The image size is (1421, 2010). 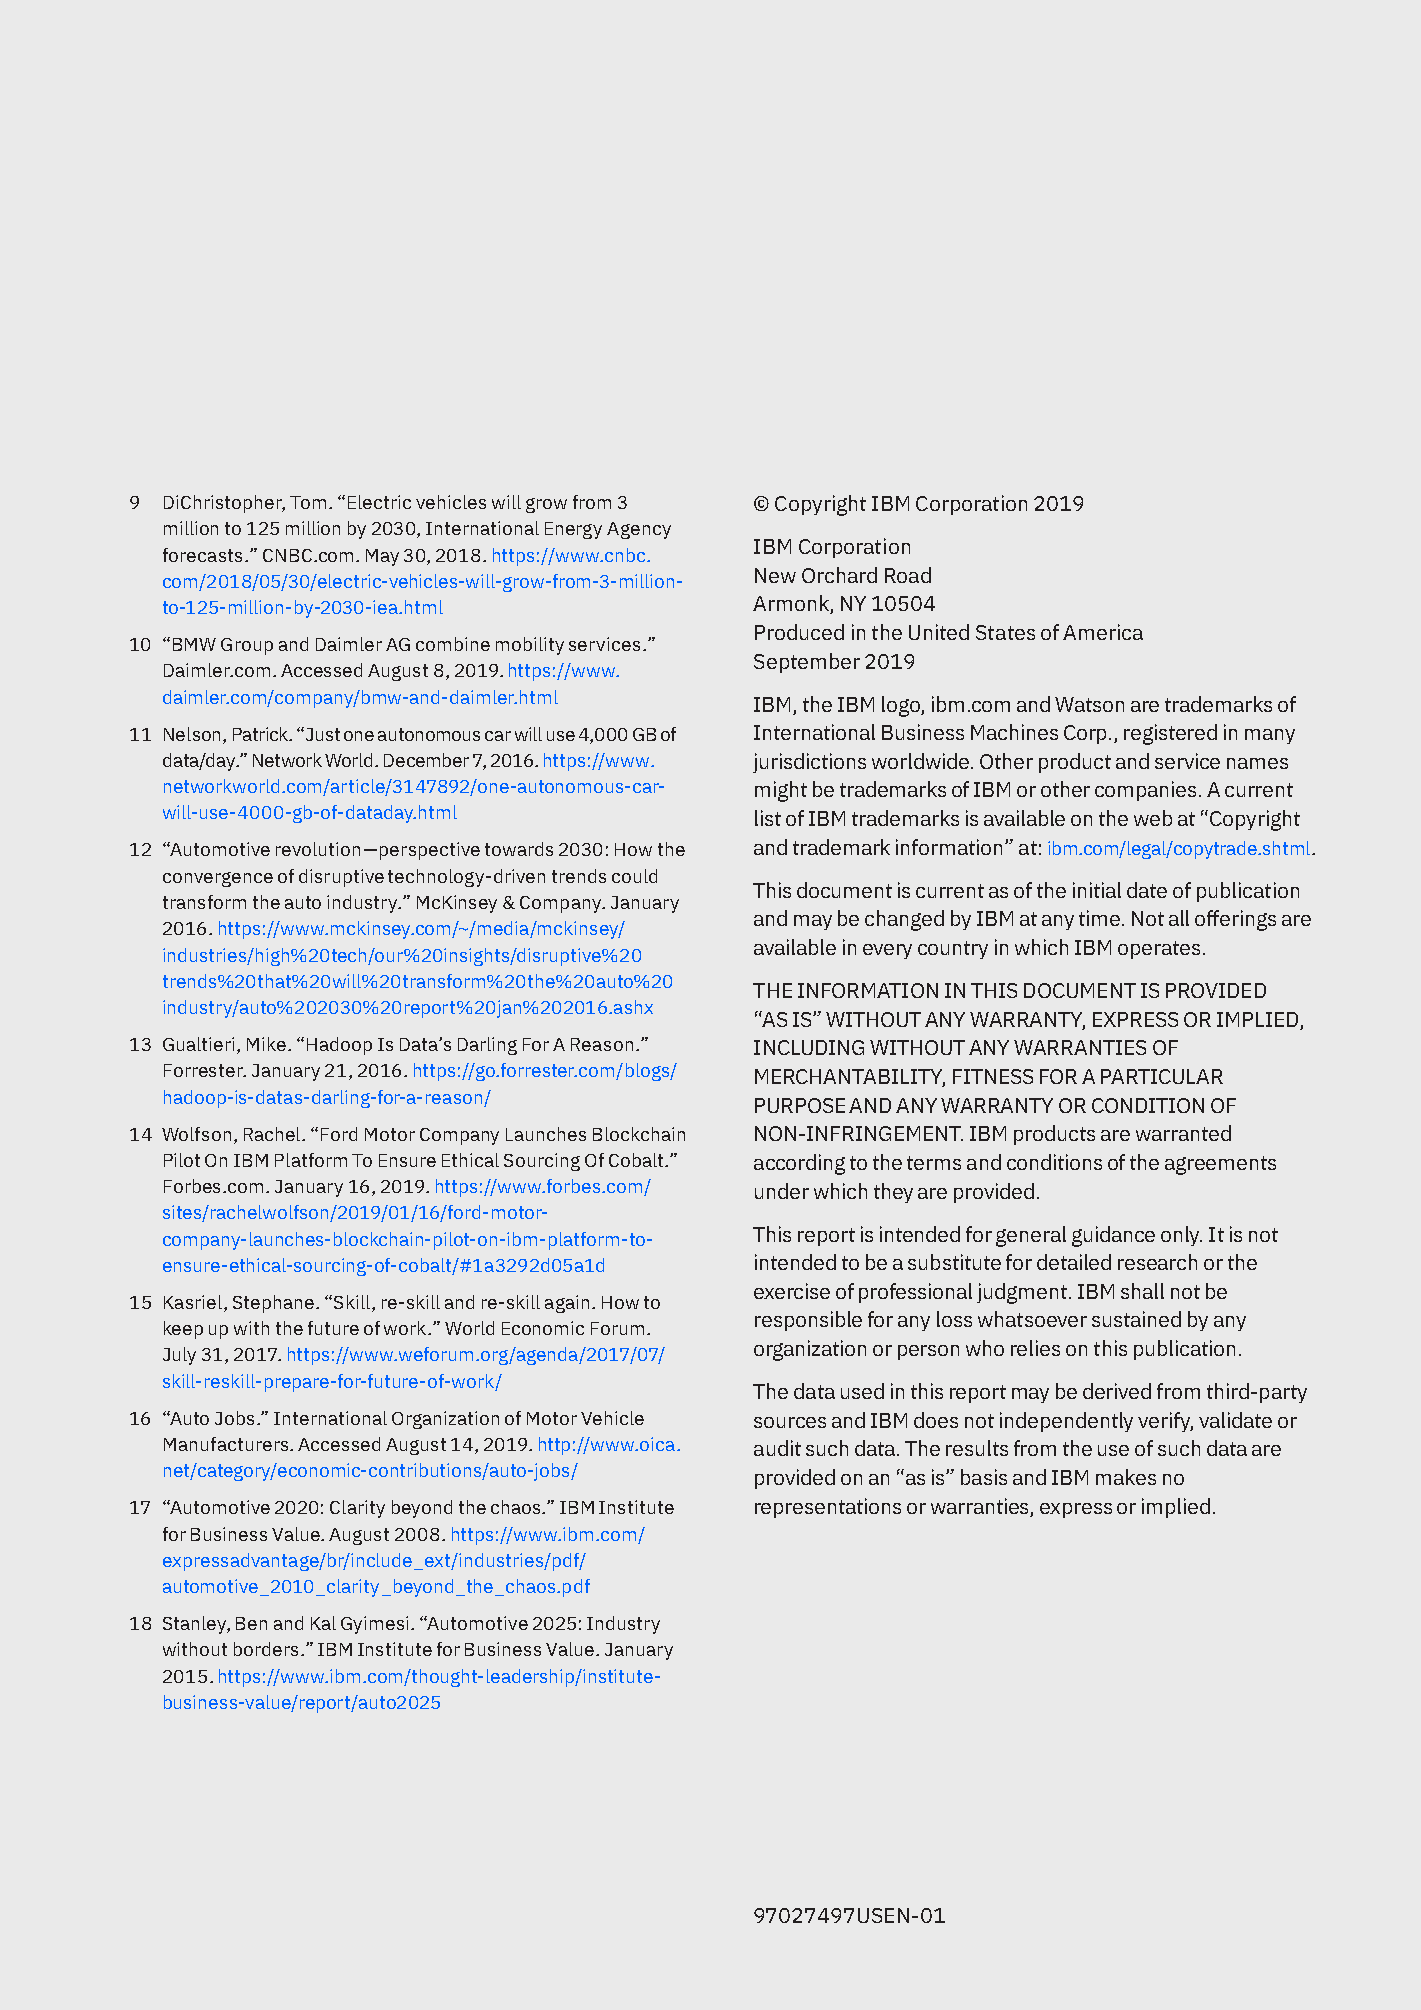 I want to click on New, so click(x=775, y=575).
